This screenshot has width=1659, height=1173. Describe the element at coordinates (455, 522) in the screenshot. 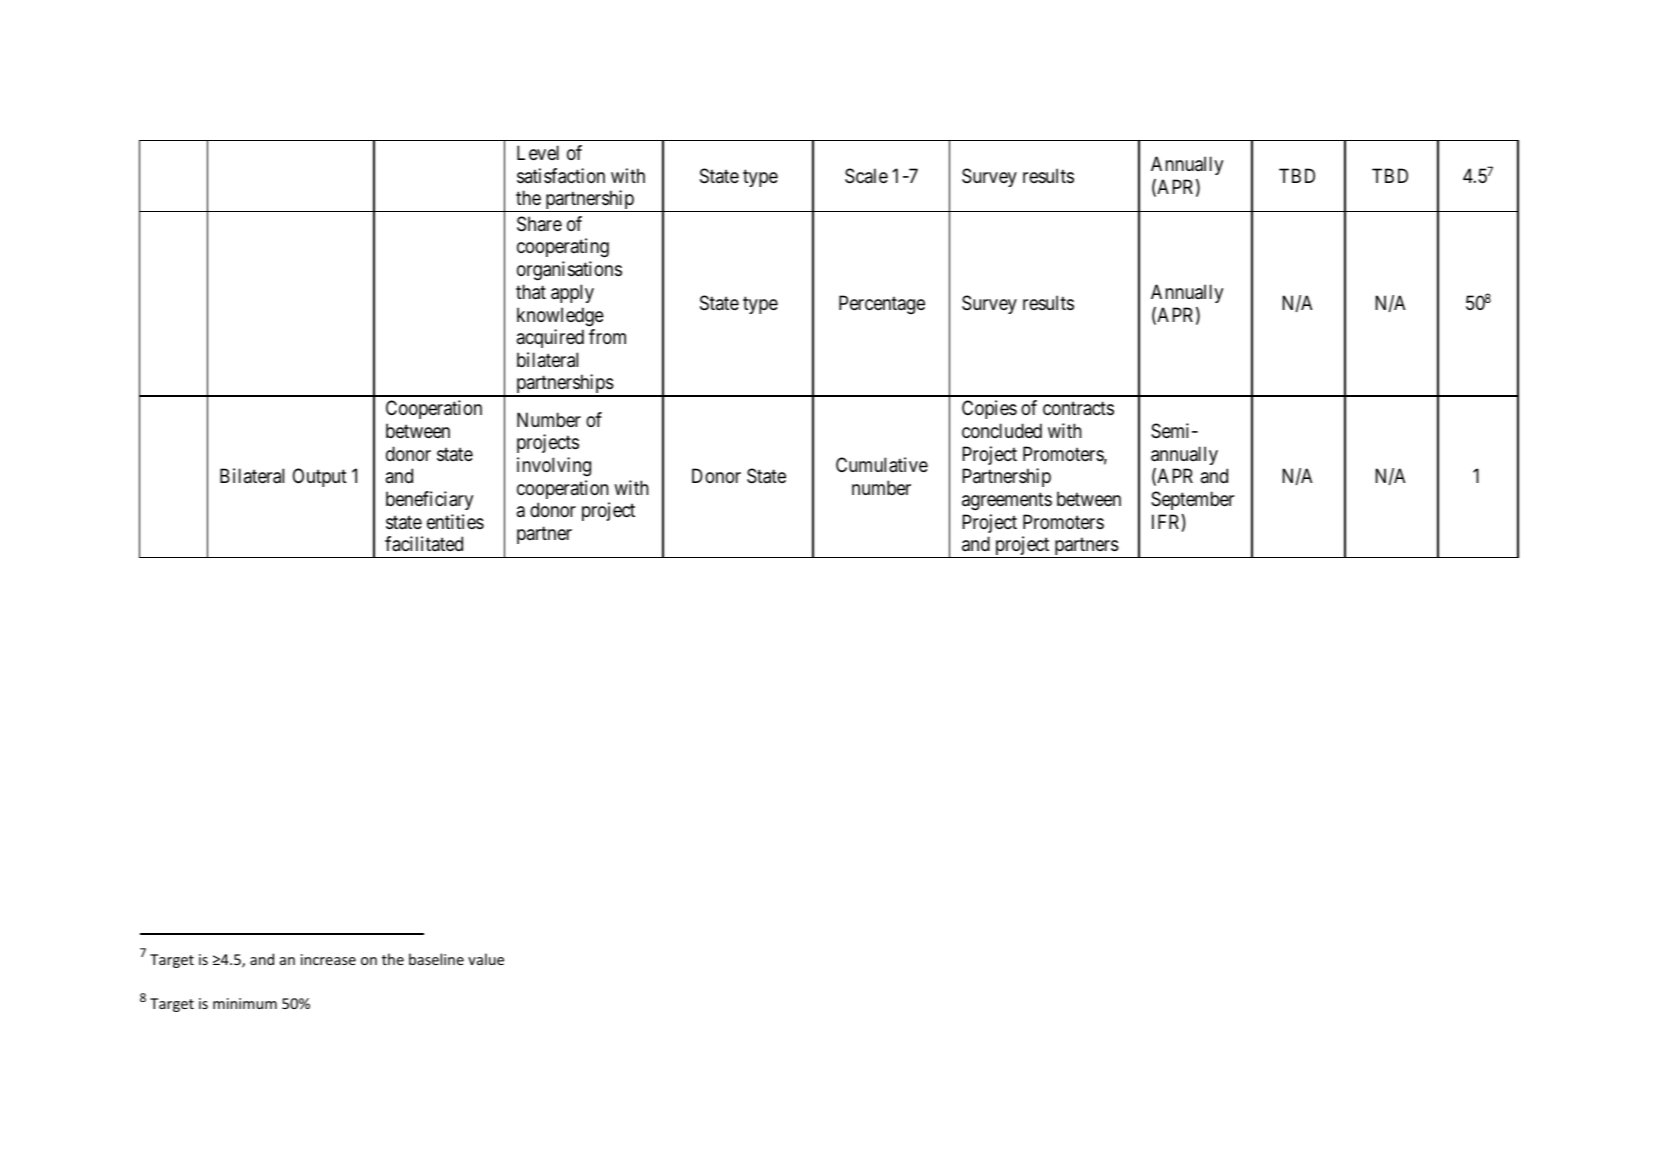

I see `entities` at that location.
